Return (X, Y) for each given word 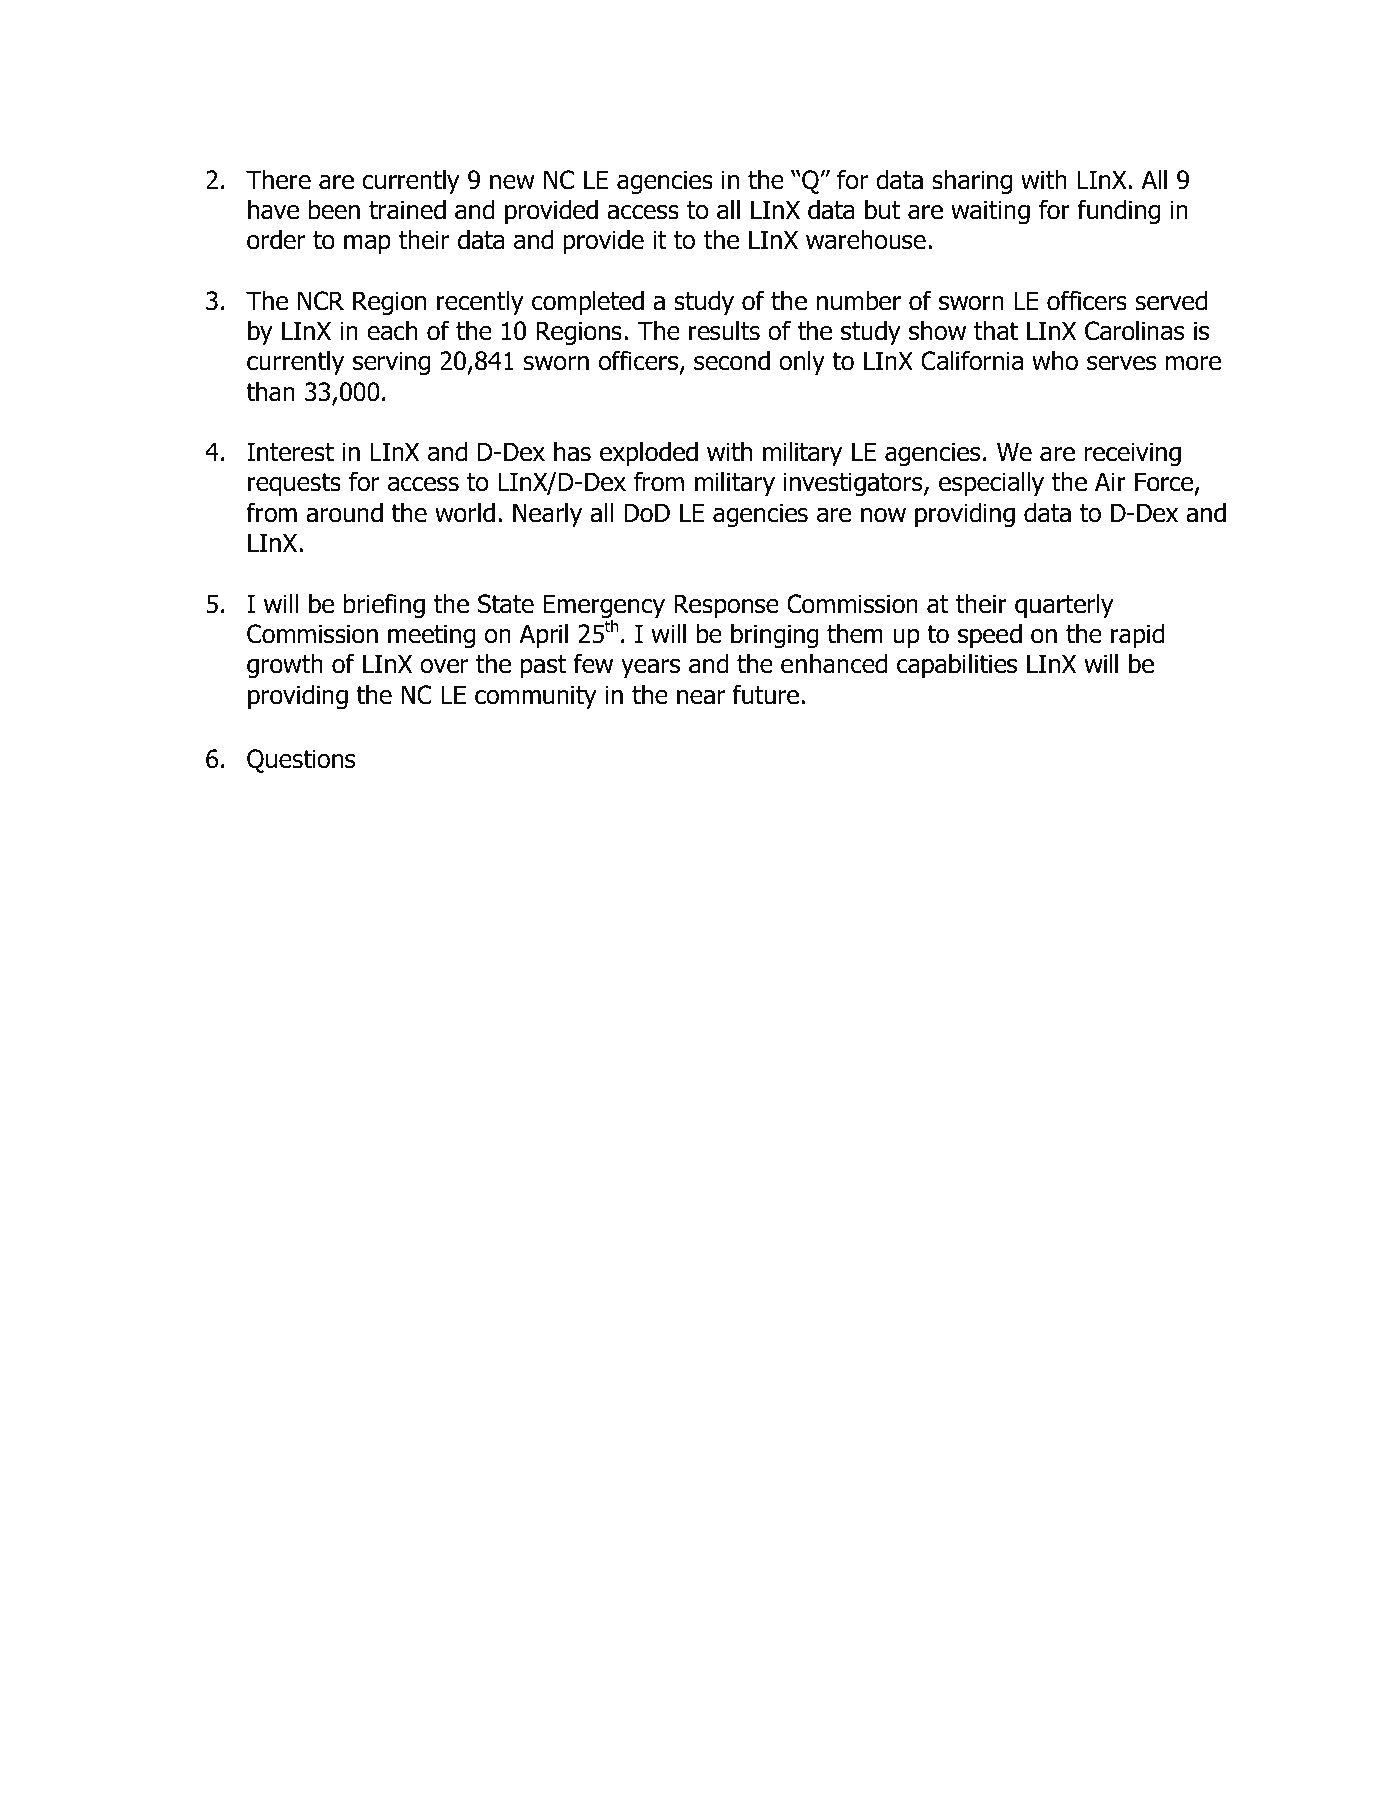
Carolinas (1135, 331)
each (392, 331)
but (882, 210)
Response (726, 606)
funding (1119, 211)
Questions (301, 761)
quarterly (1064, 606)
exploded (649, 454)
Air (1110, 481)
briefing (384, 605)
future (766, 694)
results (724, 331)
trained (407, 210)
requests (294, 484)
